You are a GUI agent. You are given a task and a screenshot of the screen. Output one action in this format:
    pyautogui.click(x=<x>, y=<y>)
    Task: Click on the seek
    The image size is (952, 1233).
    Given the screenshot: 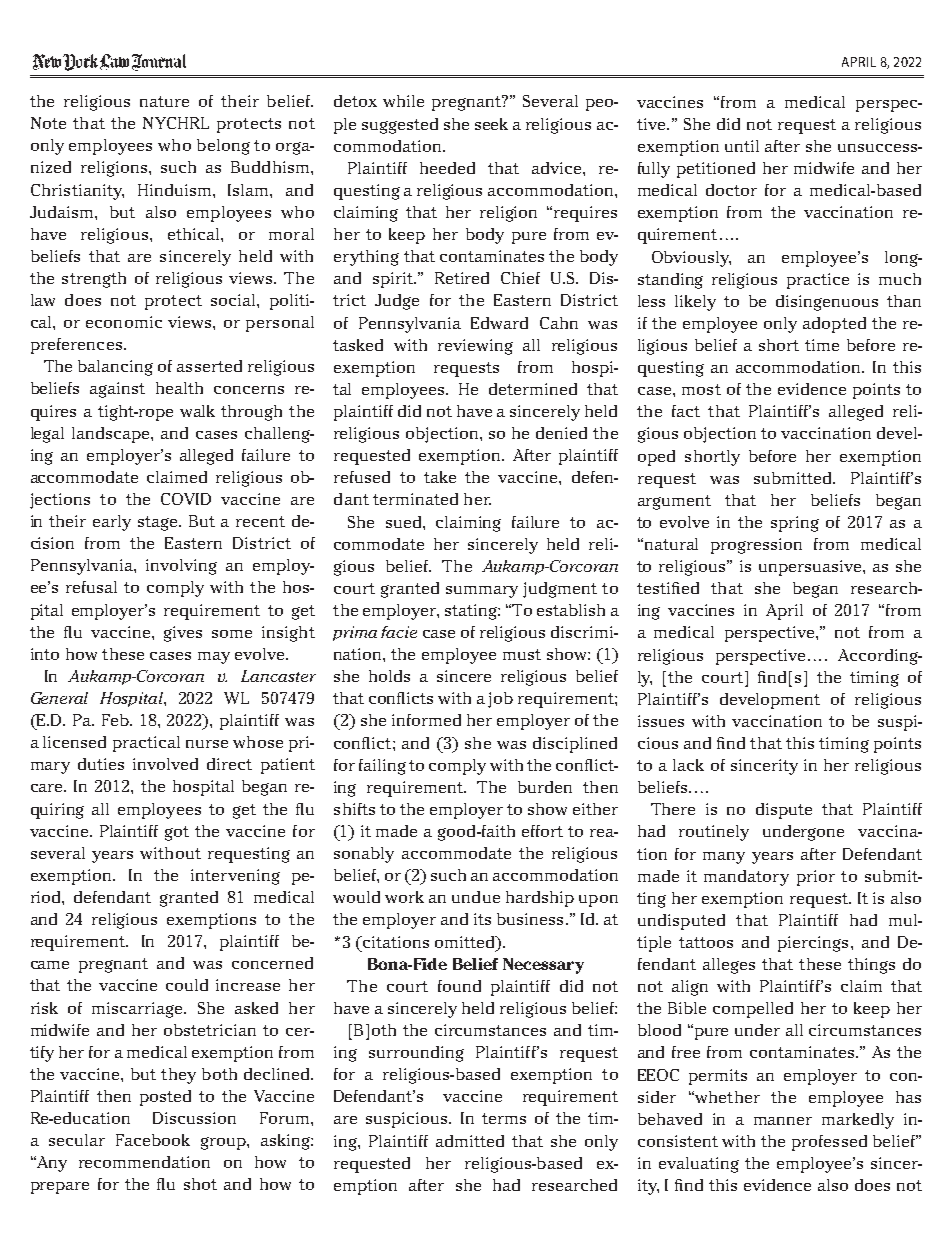 What is the action you would take?
    pyautogui.click(x=491, y=124)
